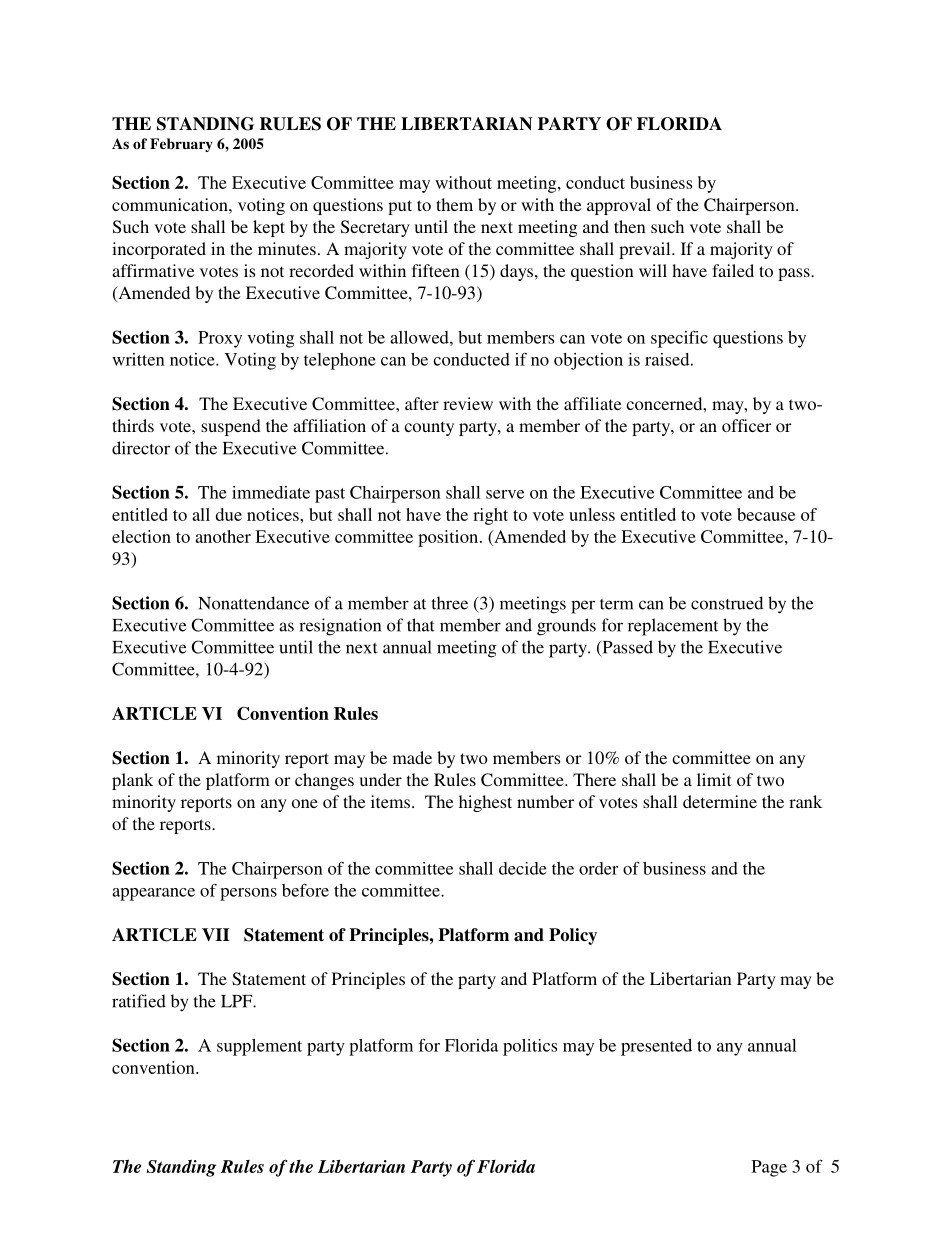 This image has width=952, height=1233. I want to click on specific, so click(679, 339).
